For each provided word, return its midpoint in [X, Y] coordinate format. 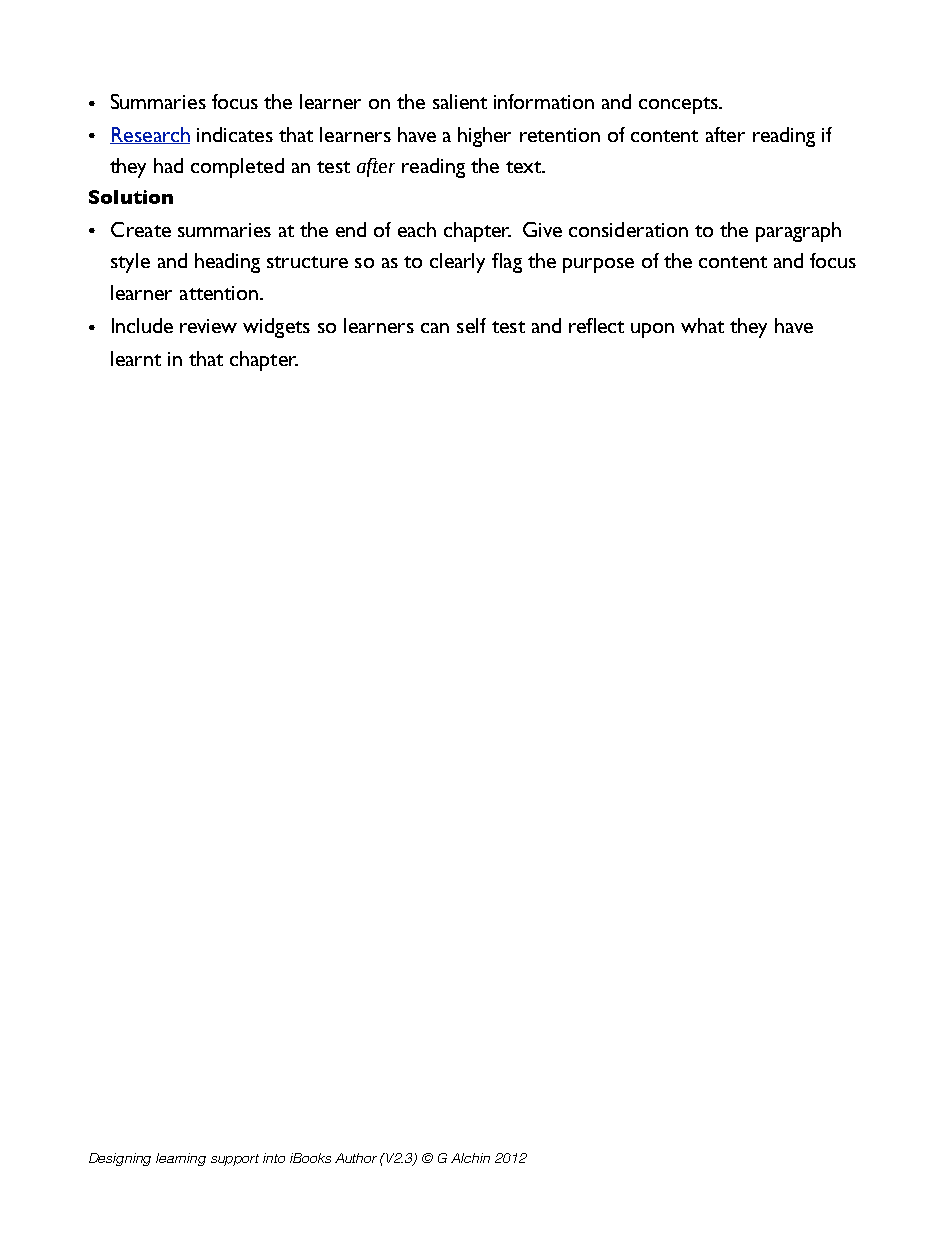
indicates [235, 134]
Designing [120, 1159]
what [702, 325]
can [435, 328]
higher [484, 137]
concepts [679, 105]
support [235, 1160]
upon [652, 330]
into [274, 1158]
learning [181, 1159]
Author [356, 1158]
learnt [136, 358]
